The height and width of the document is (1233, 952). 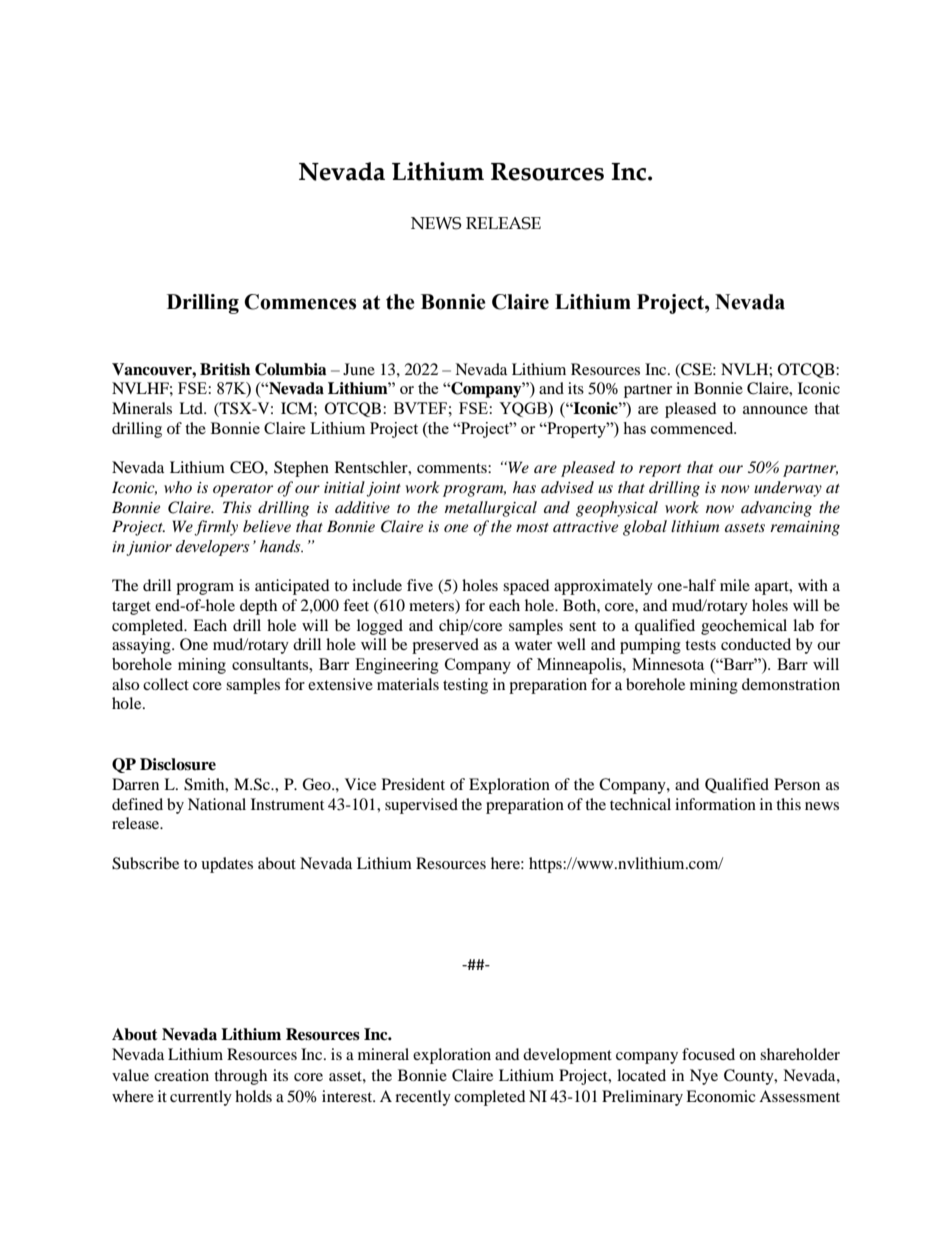 I want to click on creation, so click(x=181, y=1075).
